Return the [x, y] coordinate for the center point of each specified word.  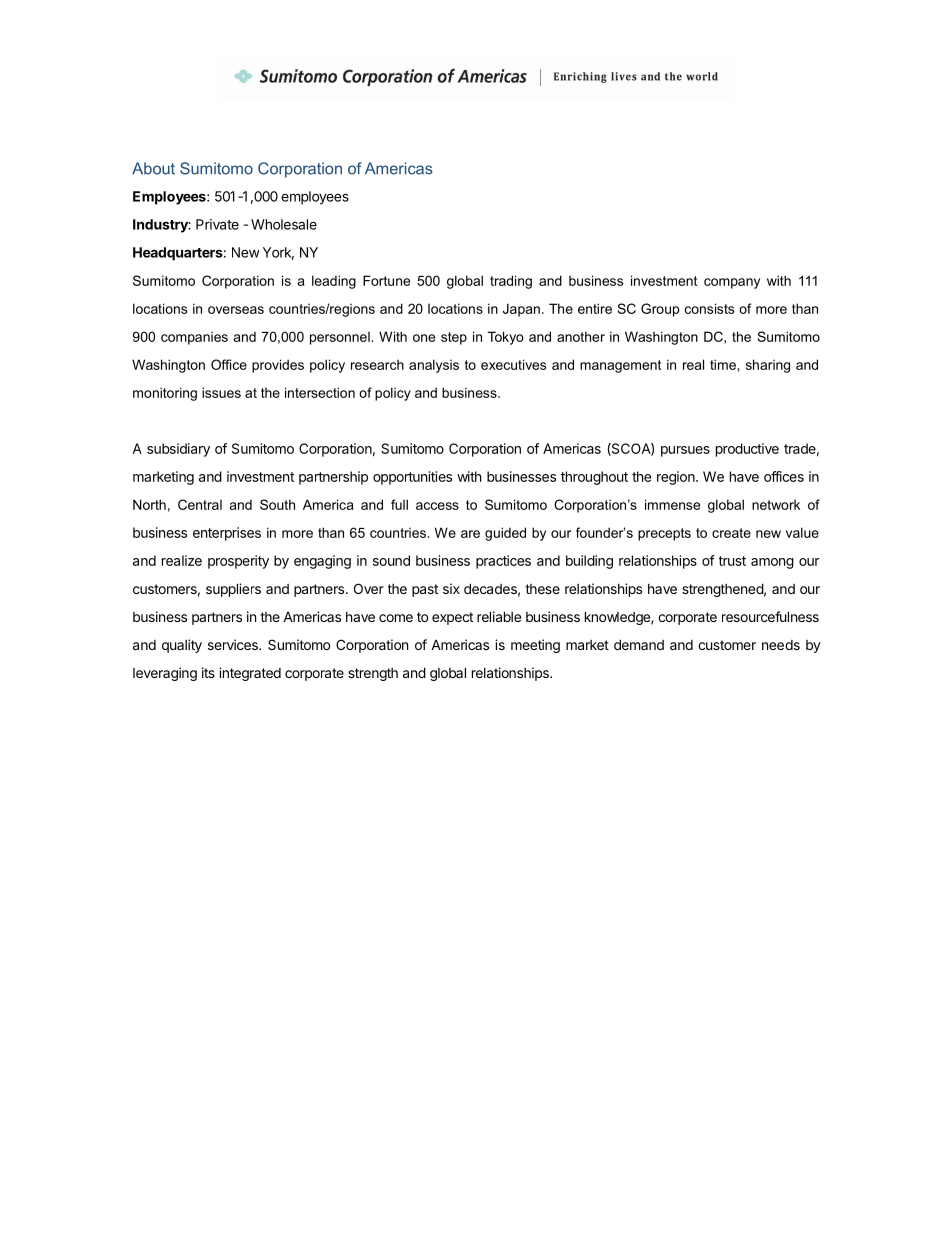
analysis [434, 366]
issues [221, 392]
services [234, 644]
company [732, 283]
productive [747, 450]
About [153, 168]
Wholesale [284, 224]
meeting [535, 646]
